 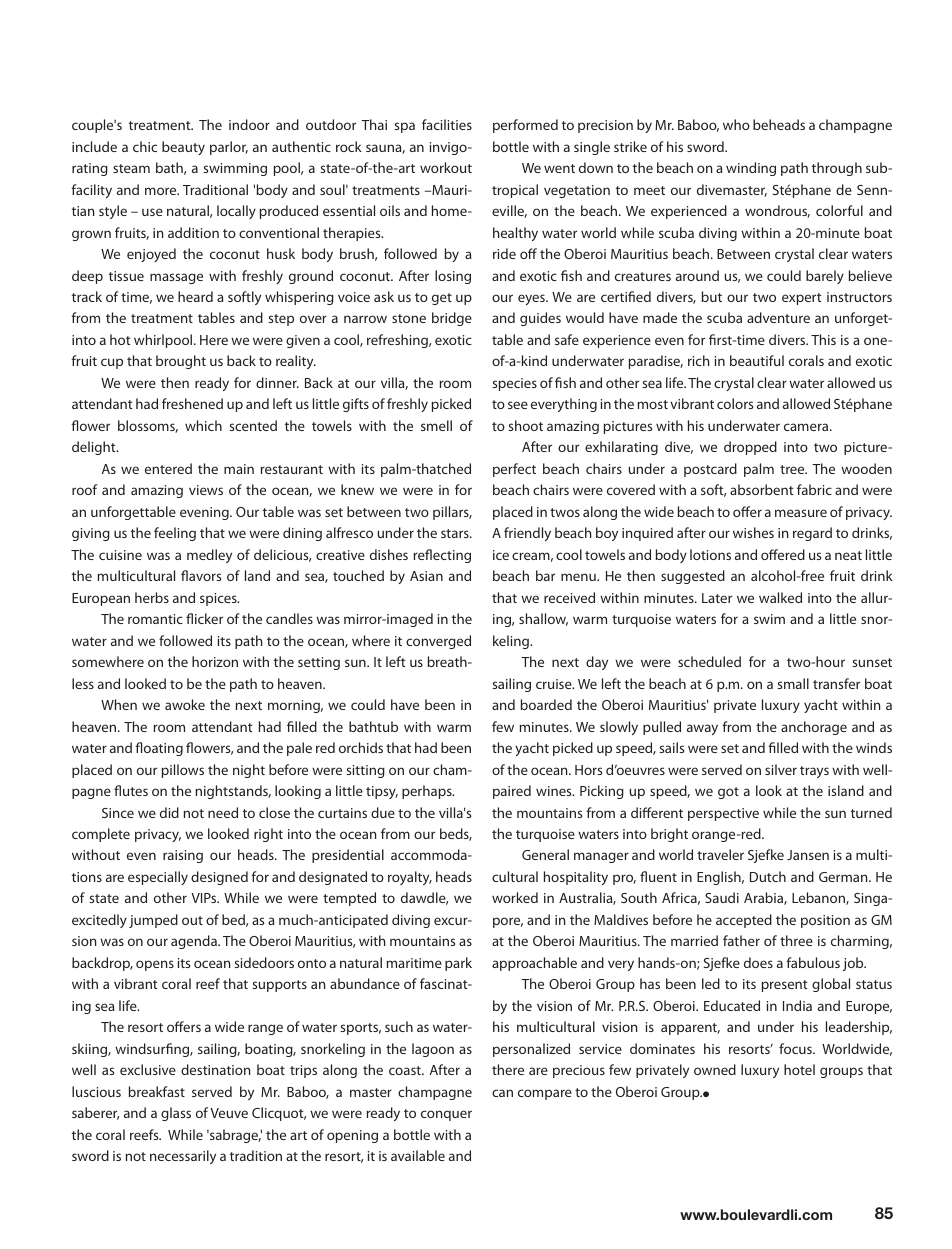 I want to click on winding, so click(x=751, y=169).
